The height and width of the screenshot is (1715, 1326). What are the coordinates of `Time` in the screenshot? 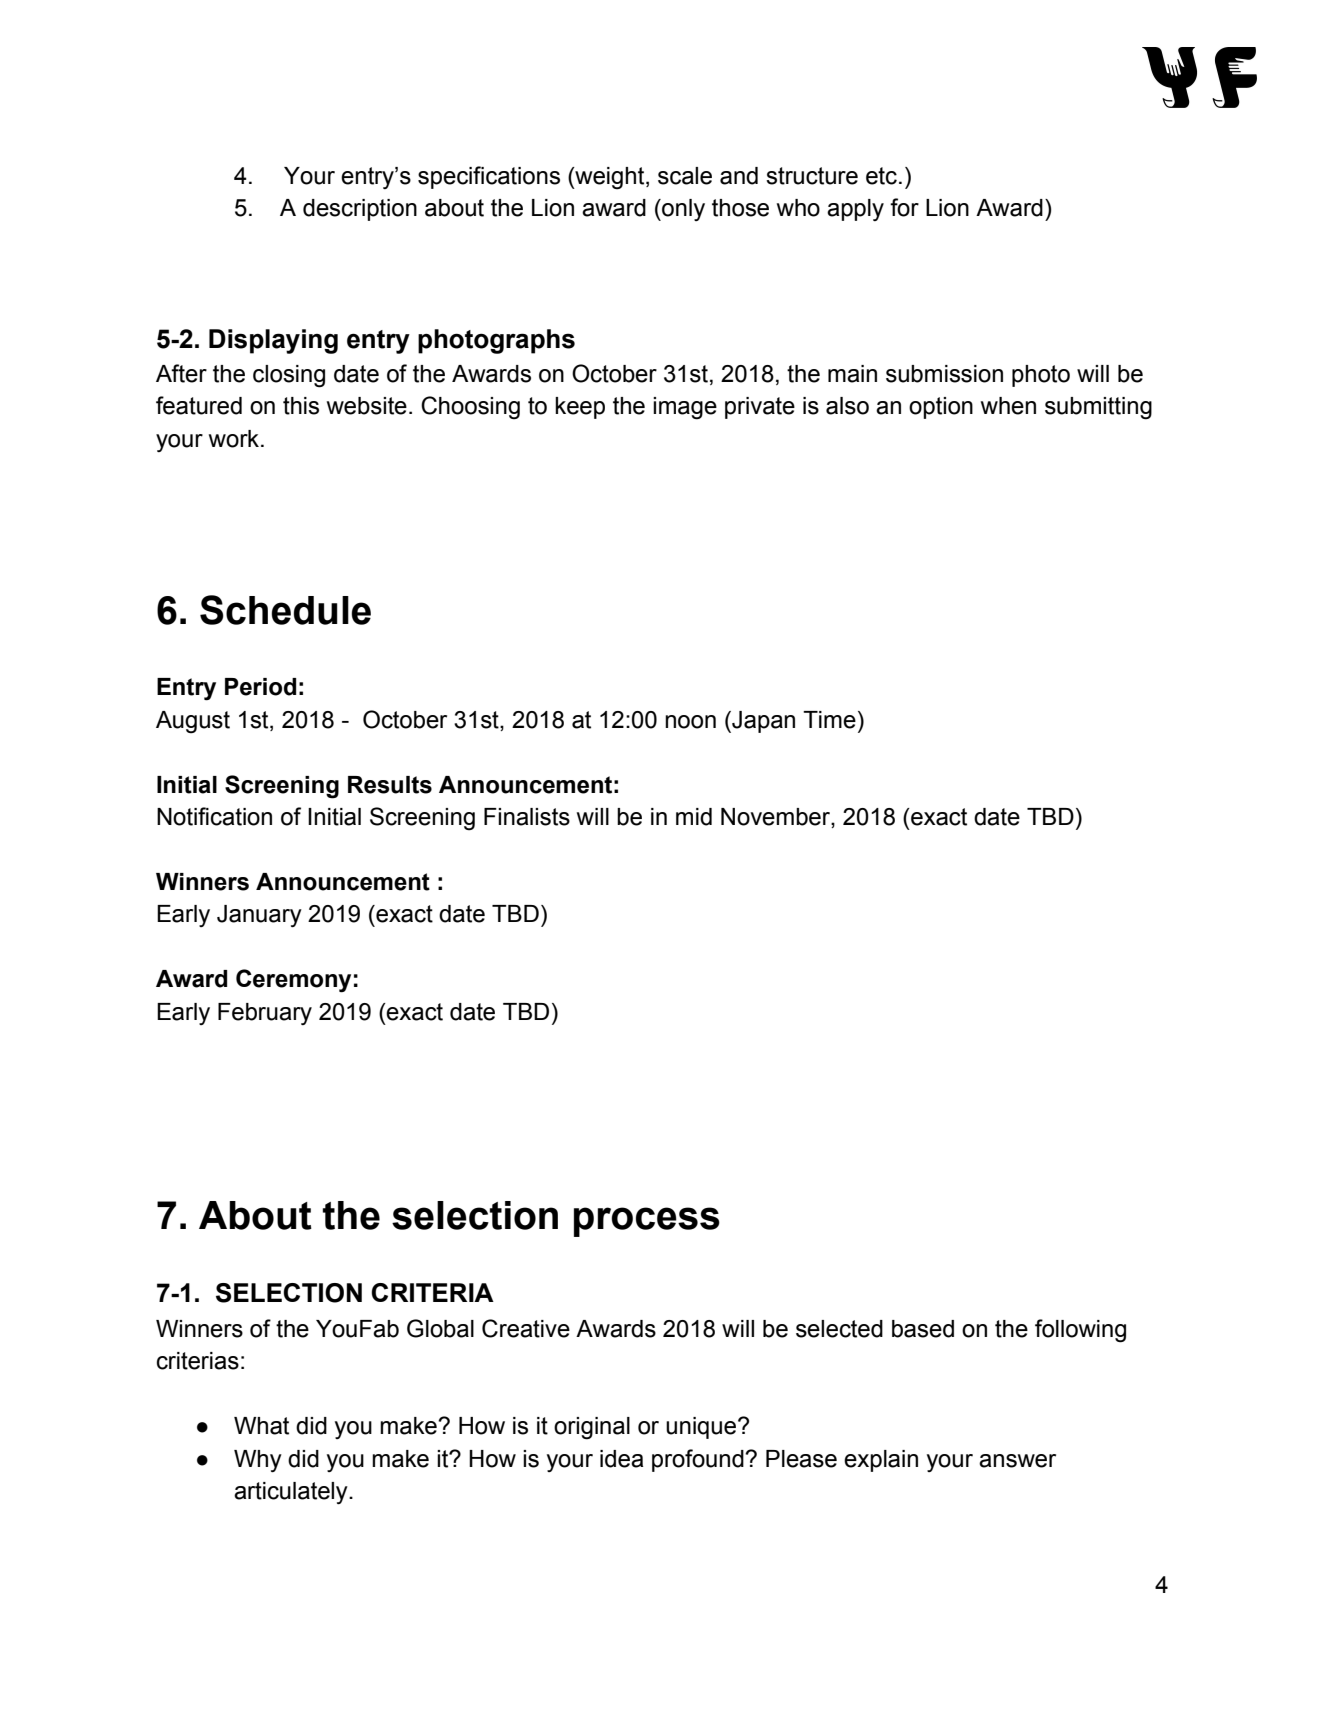 It's located at (829, 720).
